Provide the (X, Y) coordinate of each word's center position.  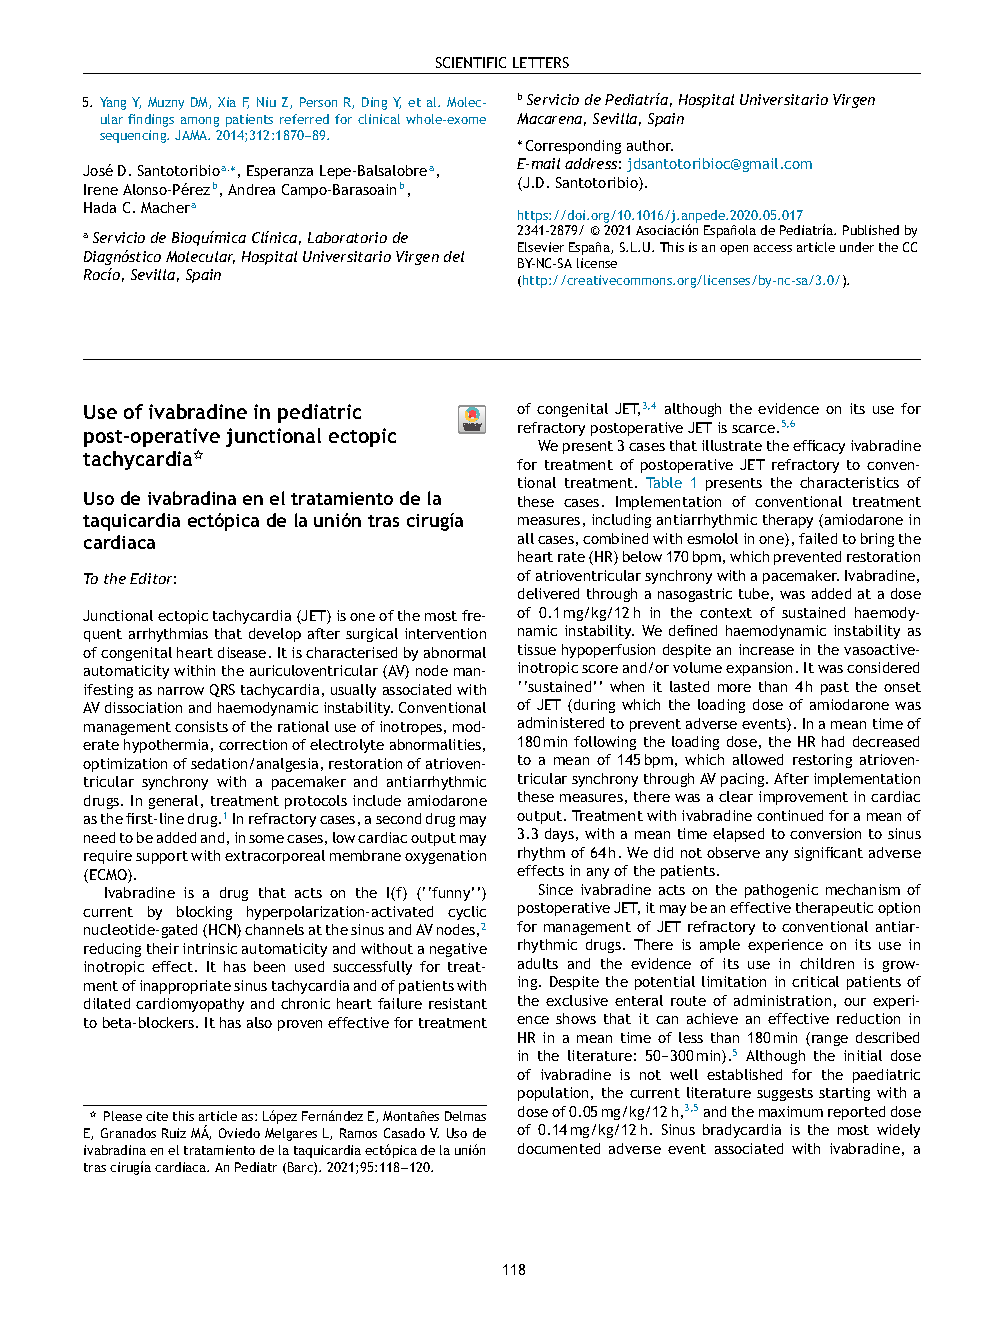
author (650, 145)
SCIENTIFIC (471, 62)
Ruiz (174, 1133)
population (553, 1094)
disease (242, 652)
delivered (548, 593)
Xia (227, 102)
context (726, 613)
